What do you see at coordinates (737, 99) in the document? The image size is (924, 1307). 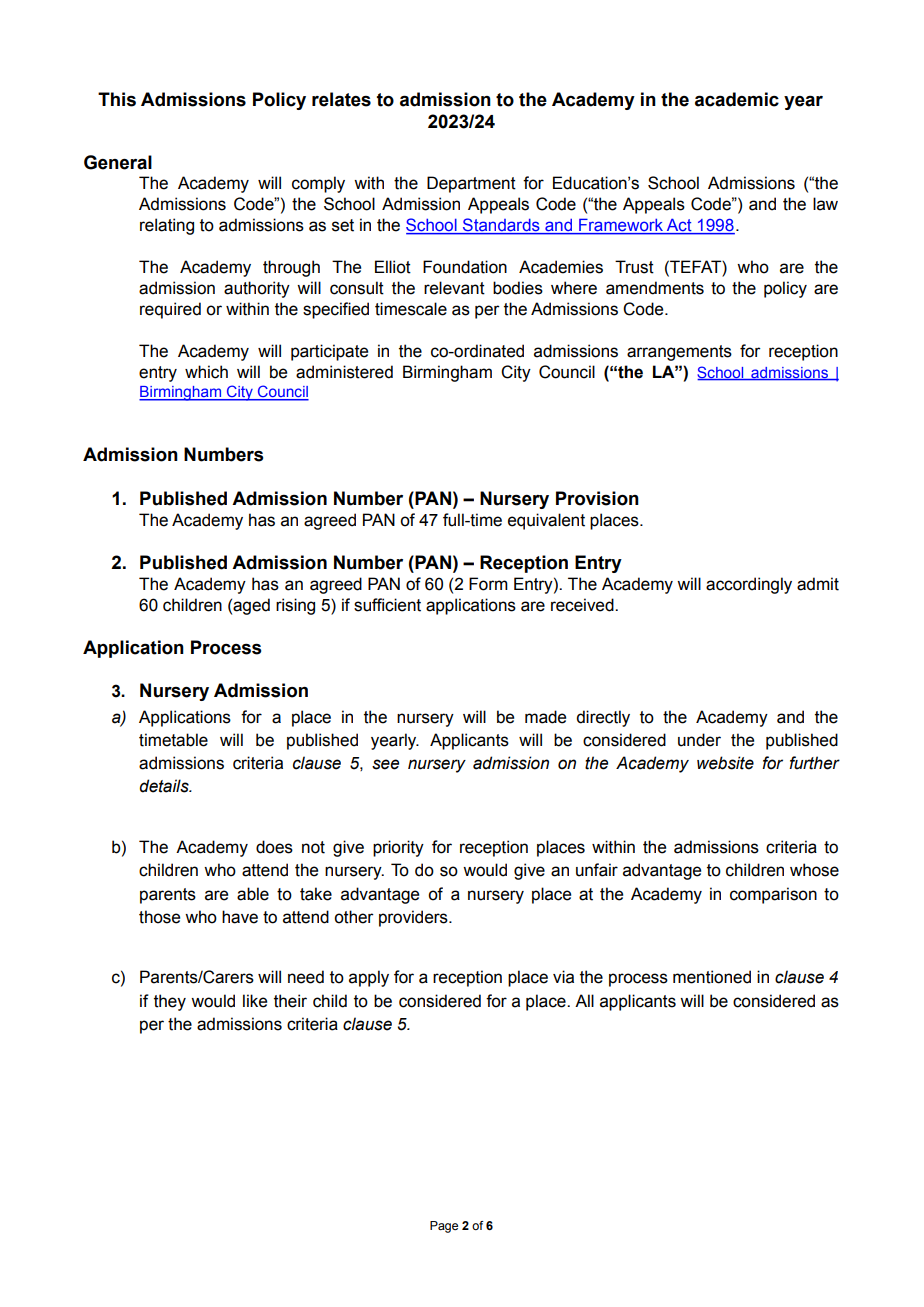 I see `academic` at bounding box center [737, 99].
